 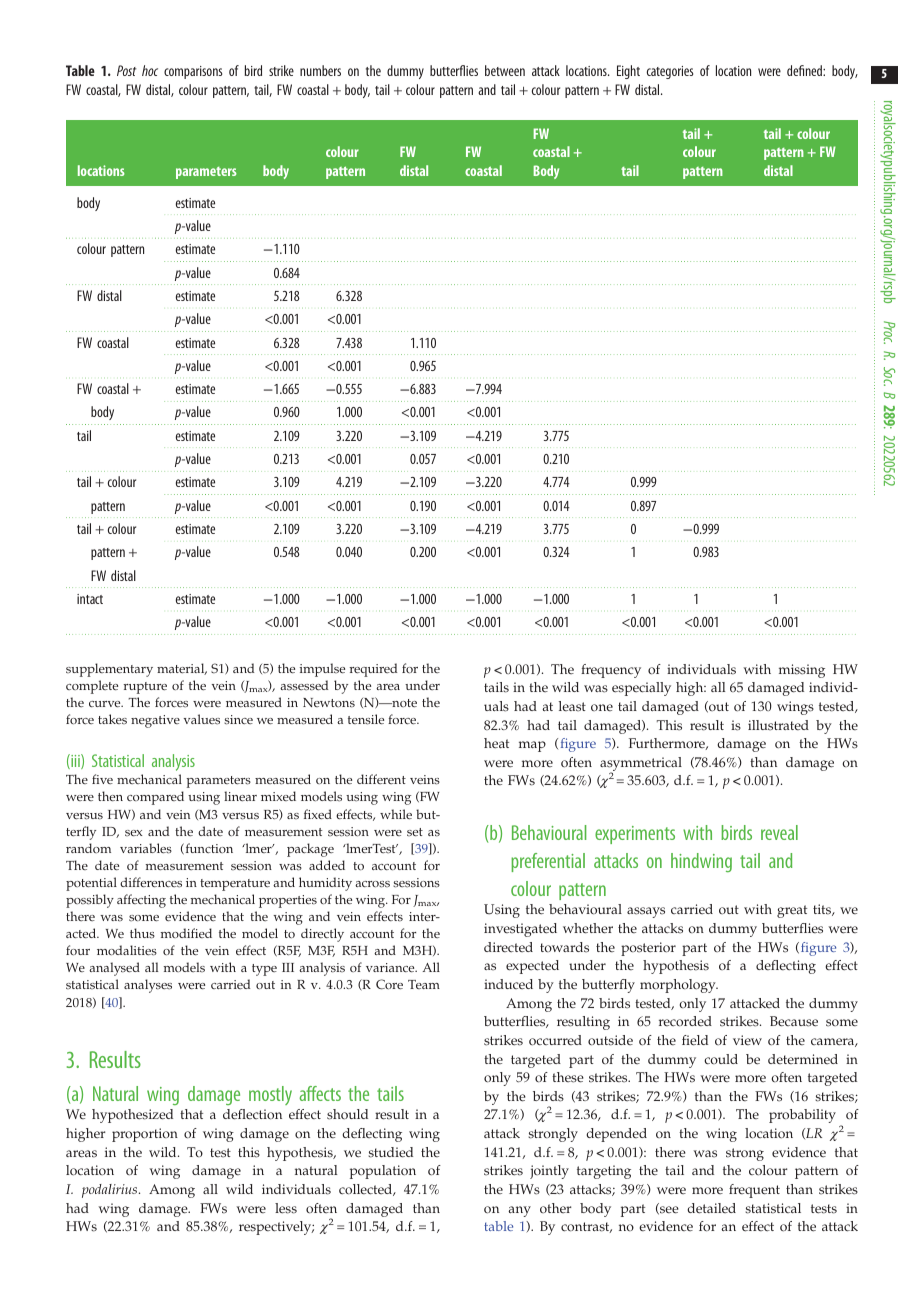 What do you see at coordinates (802, 671) in the document?
I see `missing` at bounding box center [802, 671].
